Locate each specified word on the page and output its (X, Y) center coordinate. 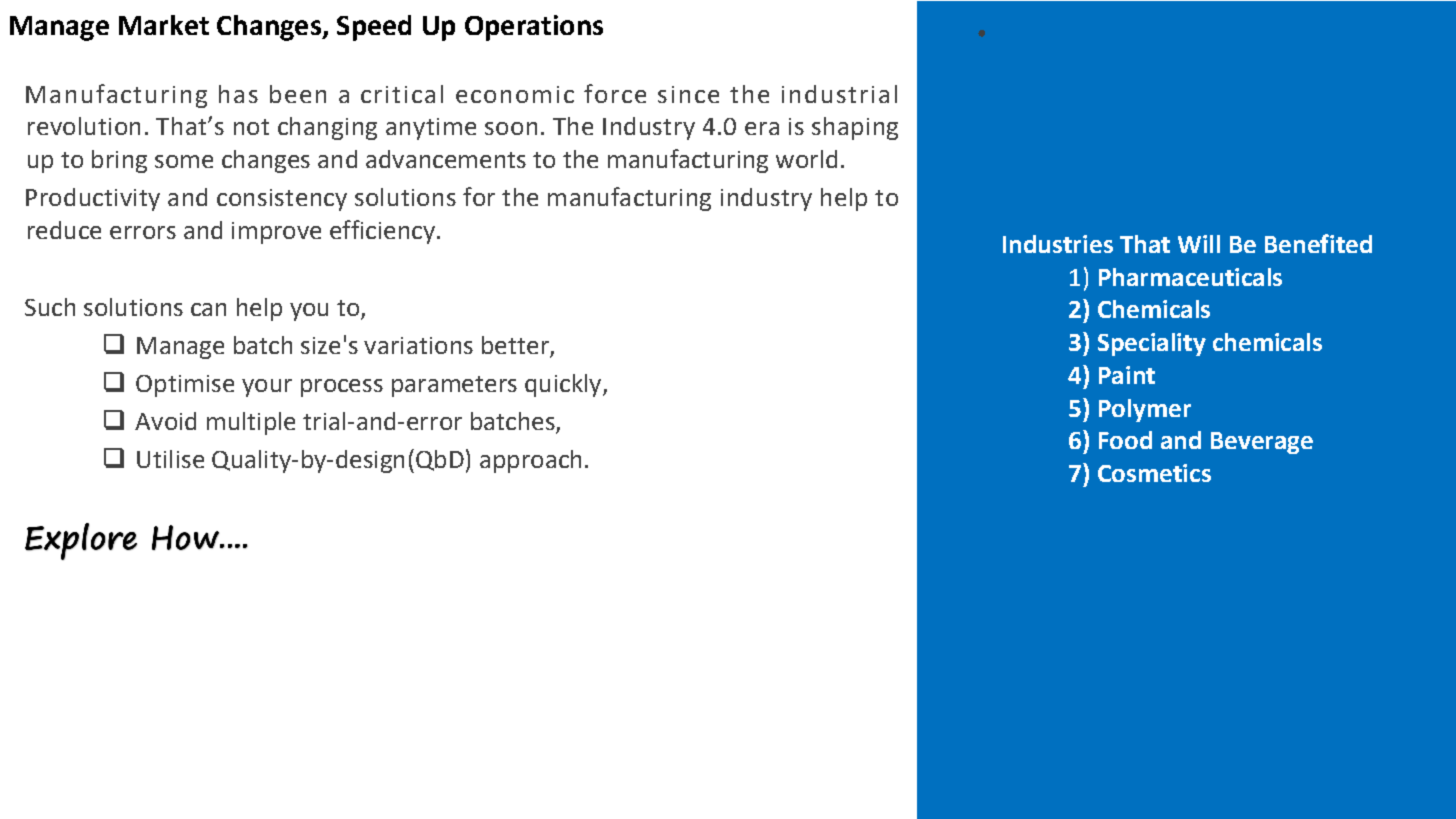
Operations (534, 28)
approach (530, 461)
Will (1199, 244)
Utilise (170, 459)
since (688, 94)
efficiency (382, 232)
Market (164, 25)
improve (276, 233)
